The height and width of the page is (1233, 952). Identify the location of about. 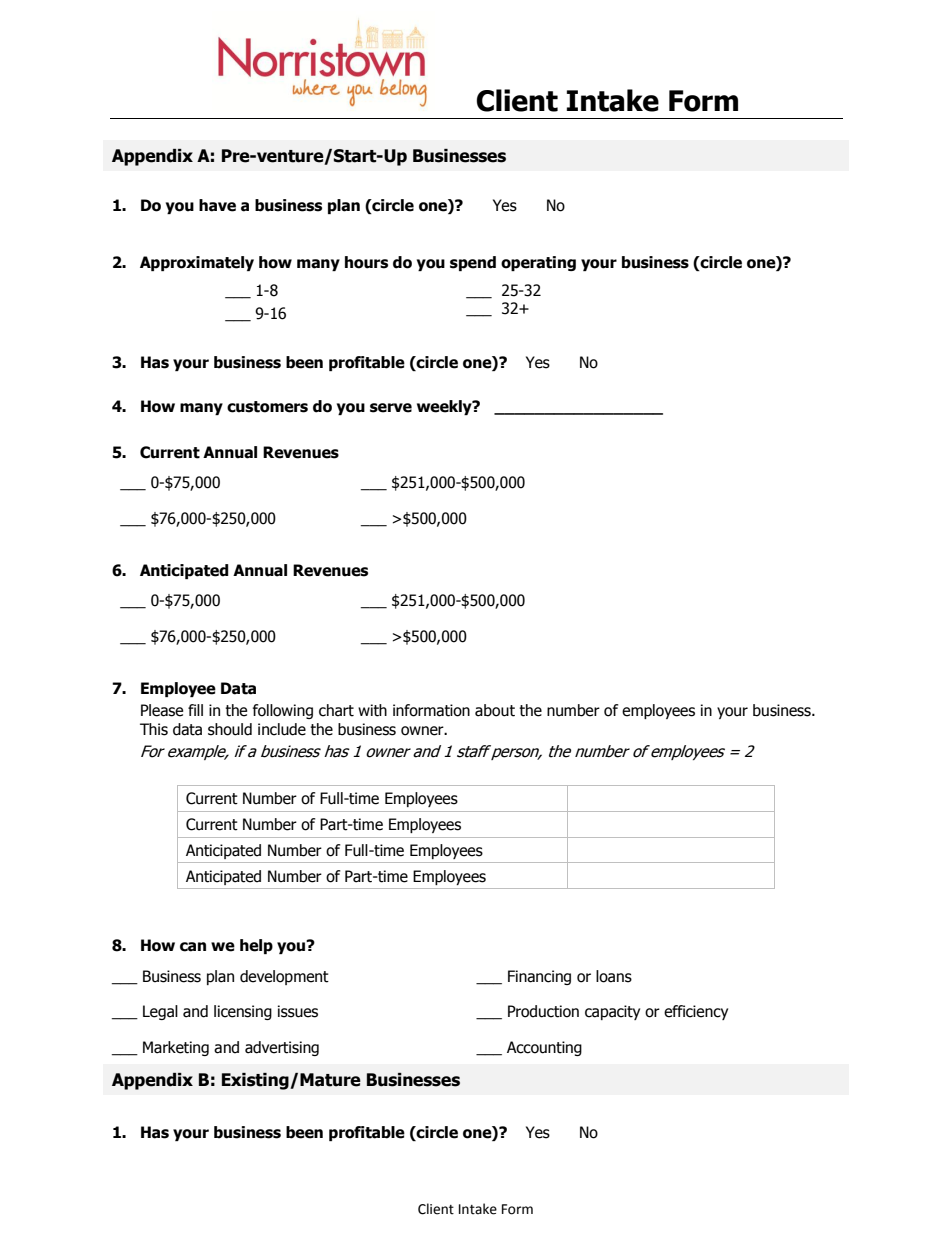
(495, 710).
